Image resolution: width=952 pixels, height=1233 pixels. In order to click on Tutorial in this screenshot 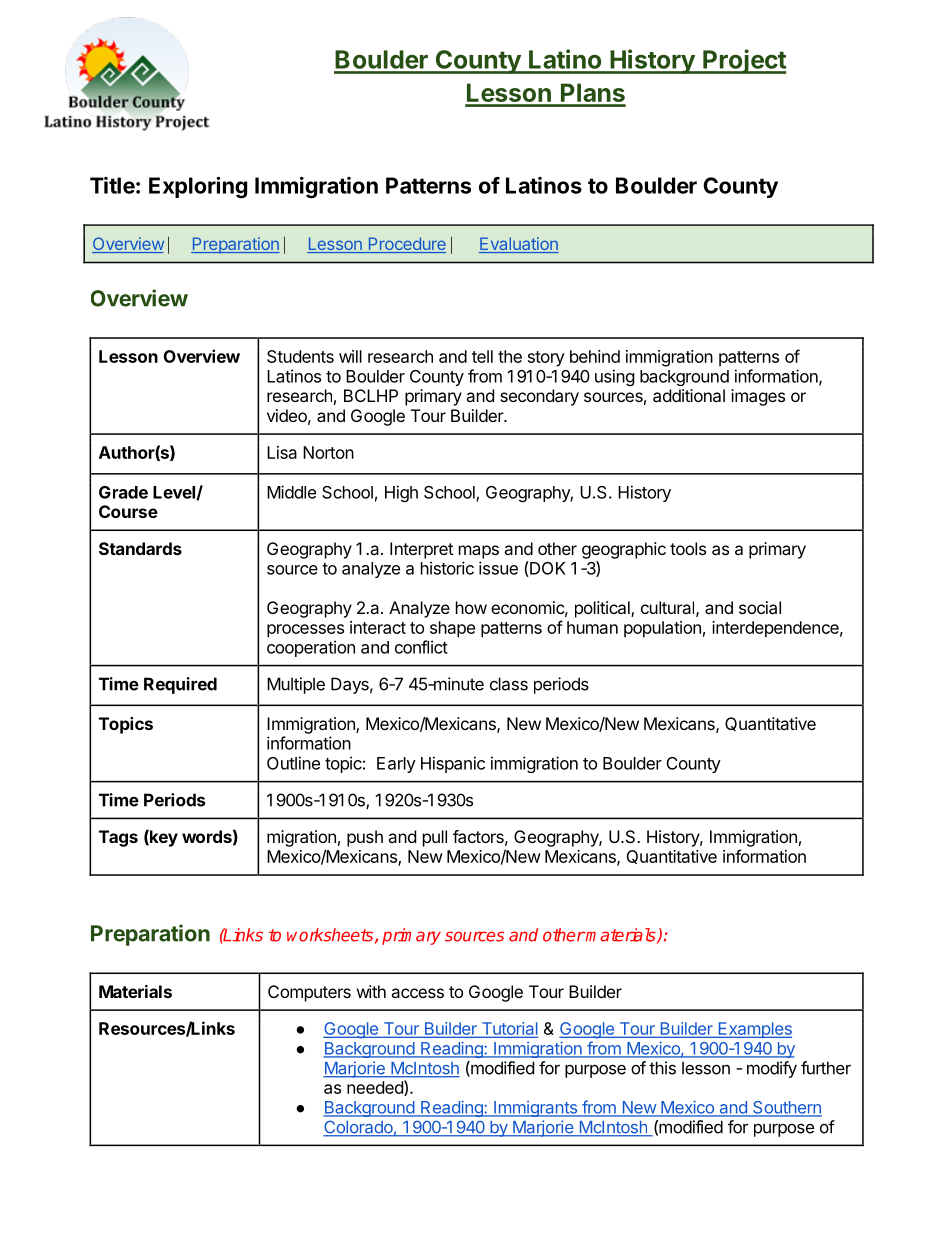, I will do `click(508, 1029)`.
